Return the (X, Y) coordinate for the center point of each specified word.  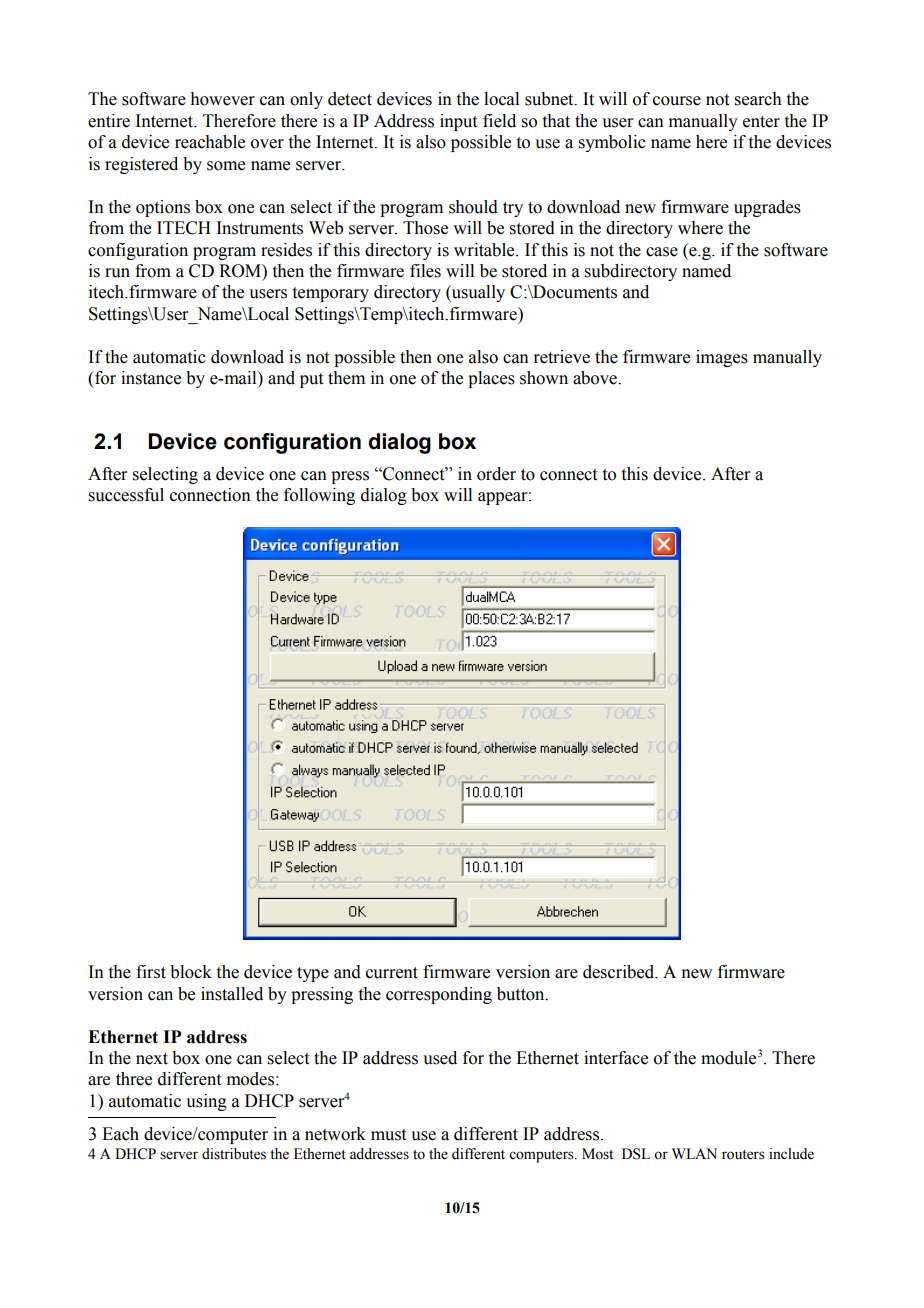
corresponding (439, 995)
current (392, 973)
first (151, 972)
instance (151, 378)
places (491, 379)
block (191, 972)
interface (616, 1058)
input (458, 122)
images (722, 358)
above (596, 378)
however (222, 99)
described (620, 972)
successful (126, 495)
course (677, 101)
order (496, 474)
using (206, 1102)
